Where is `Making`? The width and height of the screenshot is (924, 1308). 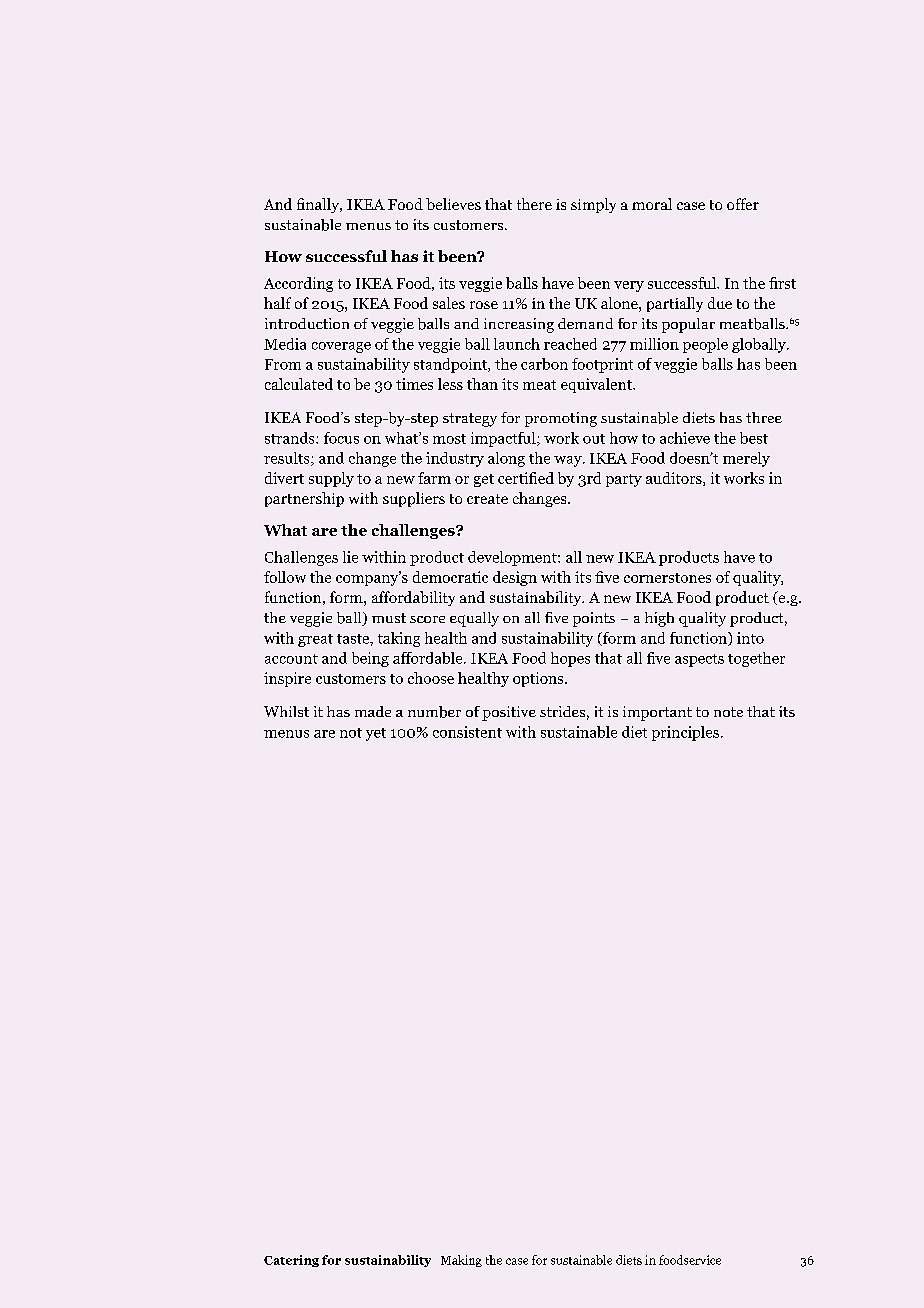
Making is located at coordinates (461, 1261).
